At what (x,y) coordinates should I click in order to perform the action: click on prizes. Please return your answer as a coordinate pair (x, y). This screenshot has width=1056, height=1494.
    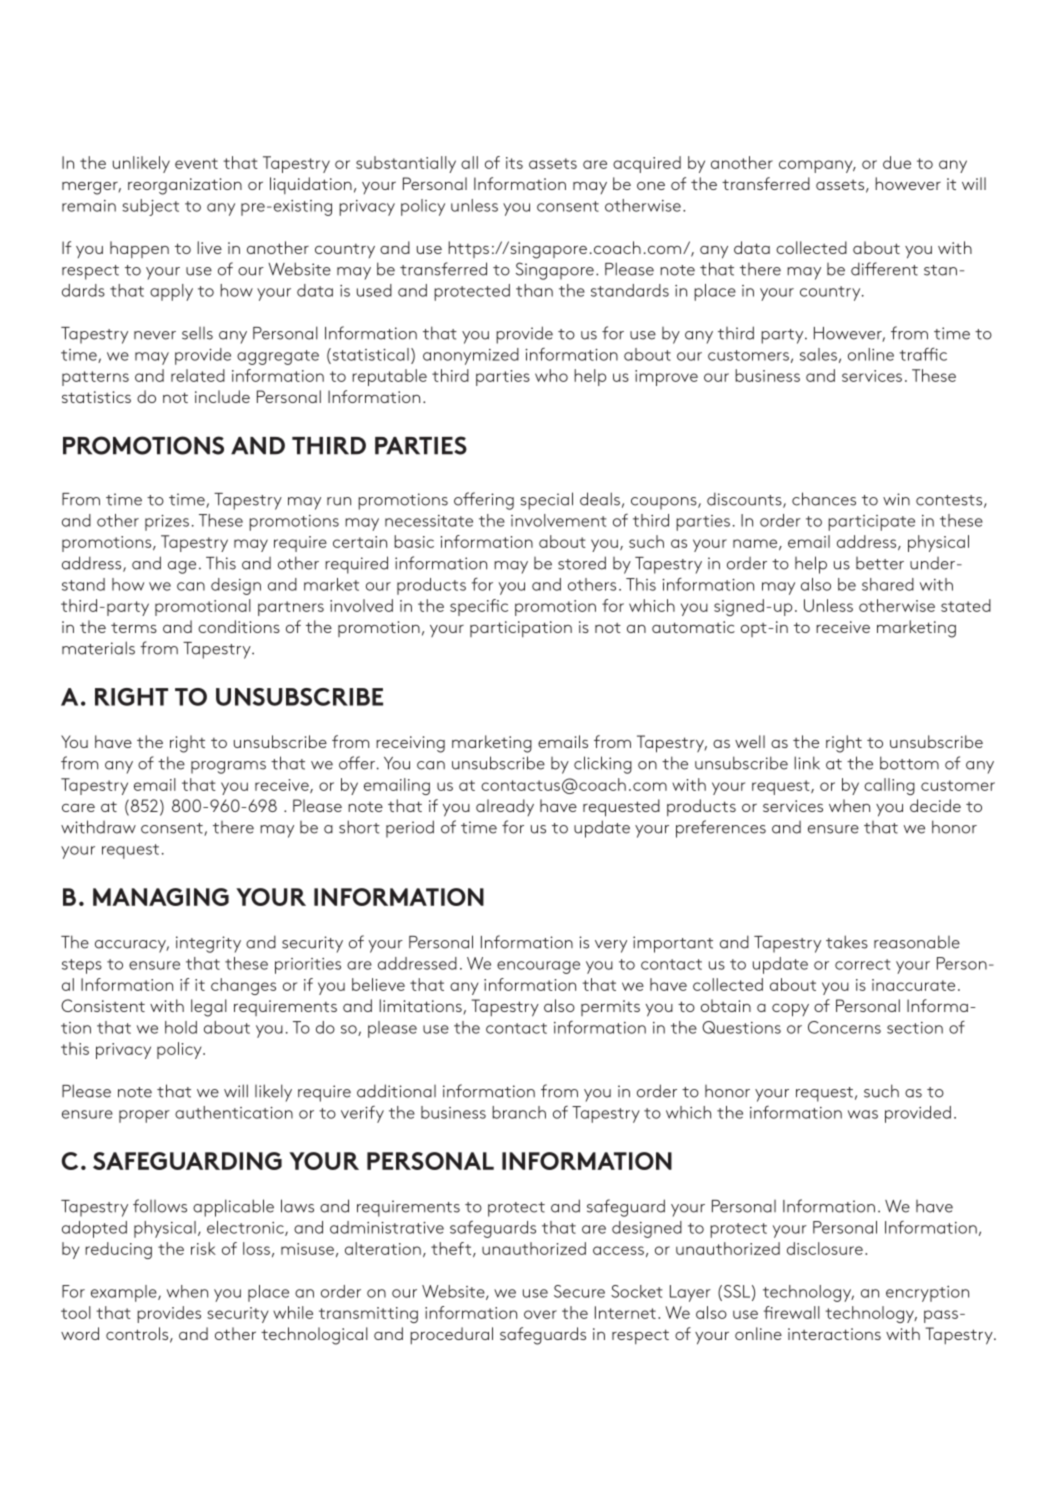
    Looking at the image, I should click on (167, 523).
